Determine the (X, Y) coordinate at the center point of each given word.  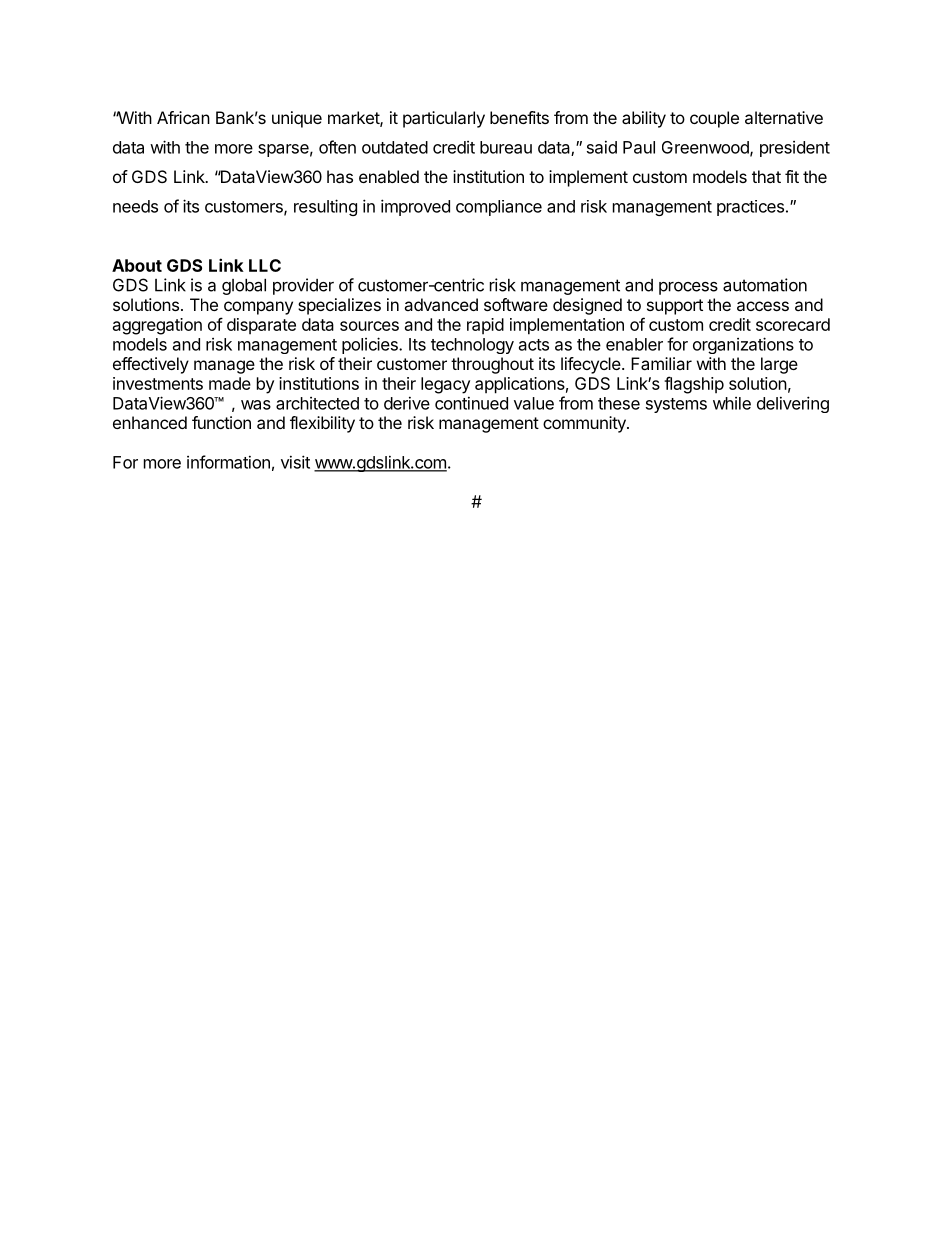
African (183, 117)
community (585, 424)
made (230, 383)
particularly (444, 119)
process (688, 288)
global (244, 287)
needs (135, 206)
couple (714, 119)
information (228, 462)
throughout (492, 365)
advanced (441, 304)
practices (750, 208)
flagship (694, 385)
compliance (499, 208)
